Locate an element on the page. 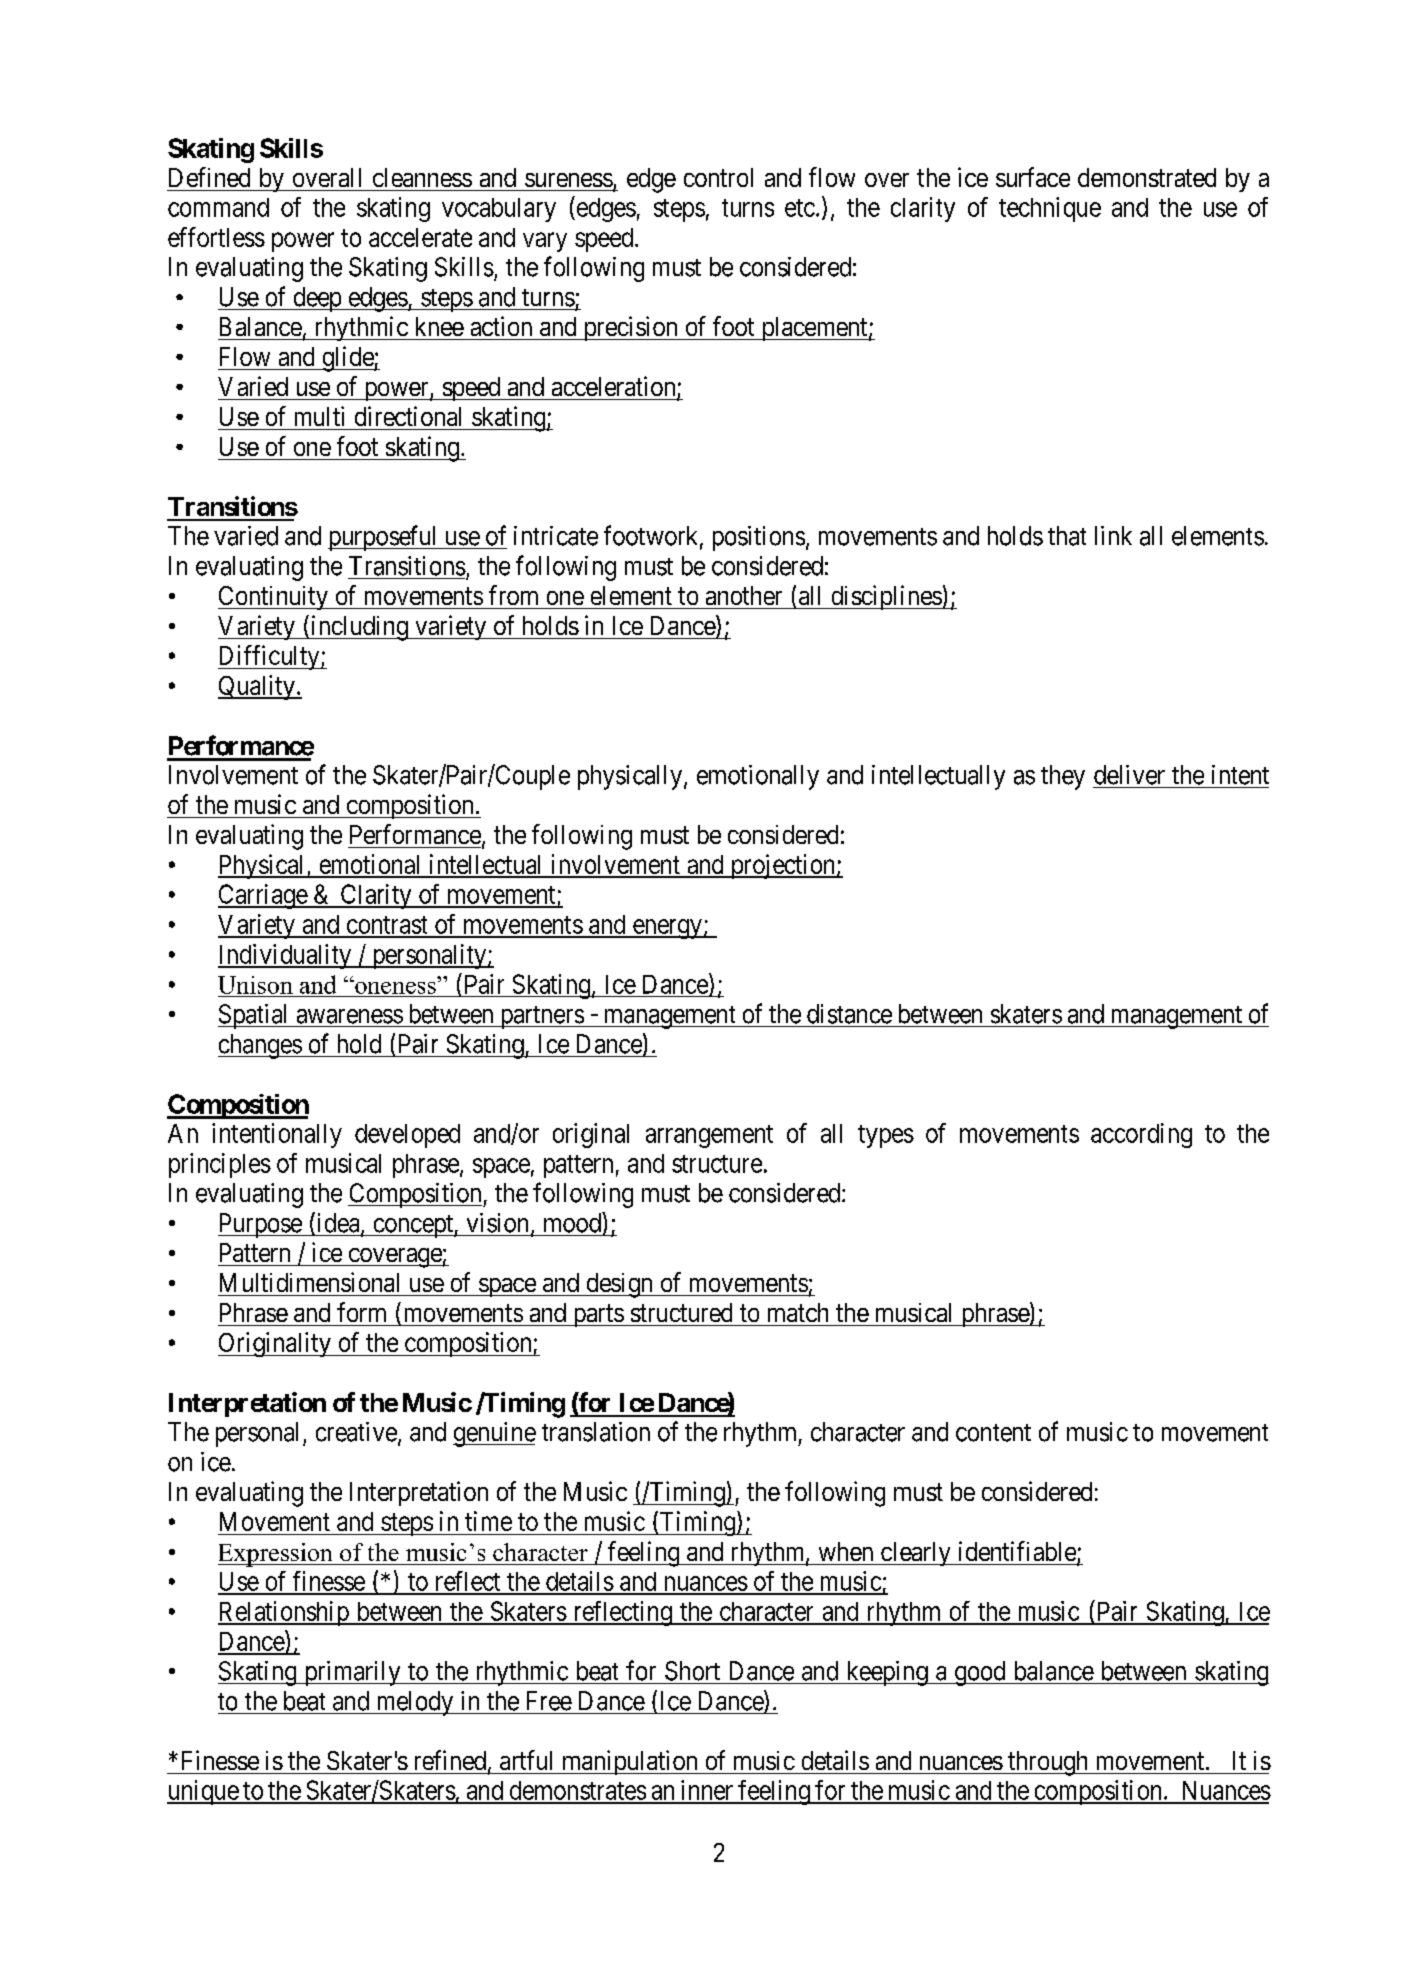 This image has width=1403, height=1984. energy is located at coordinates (667, 929).
